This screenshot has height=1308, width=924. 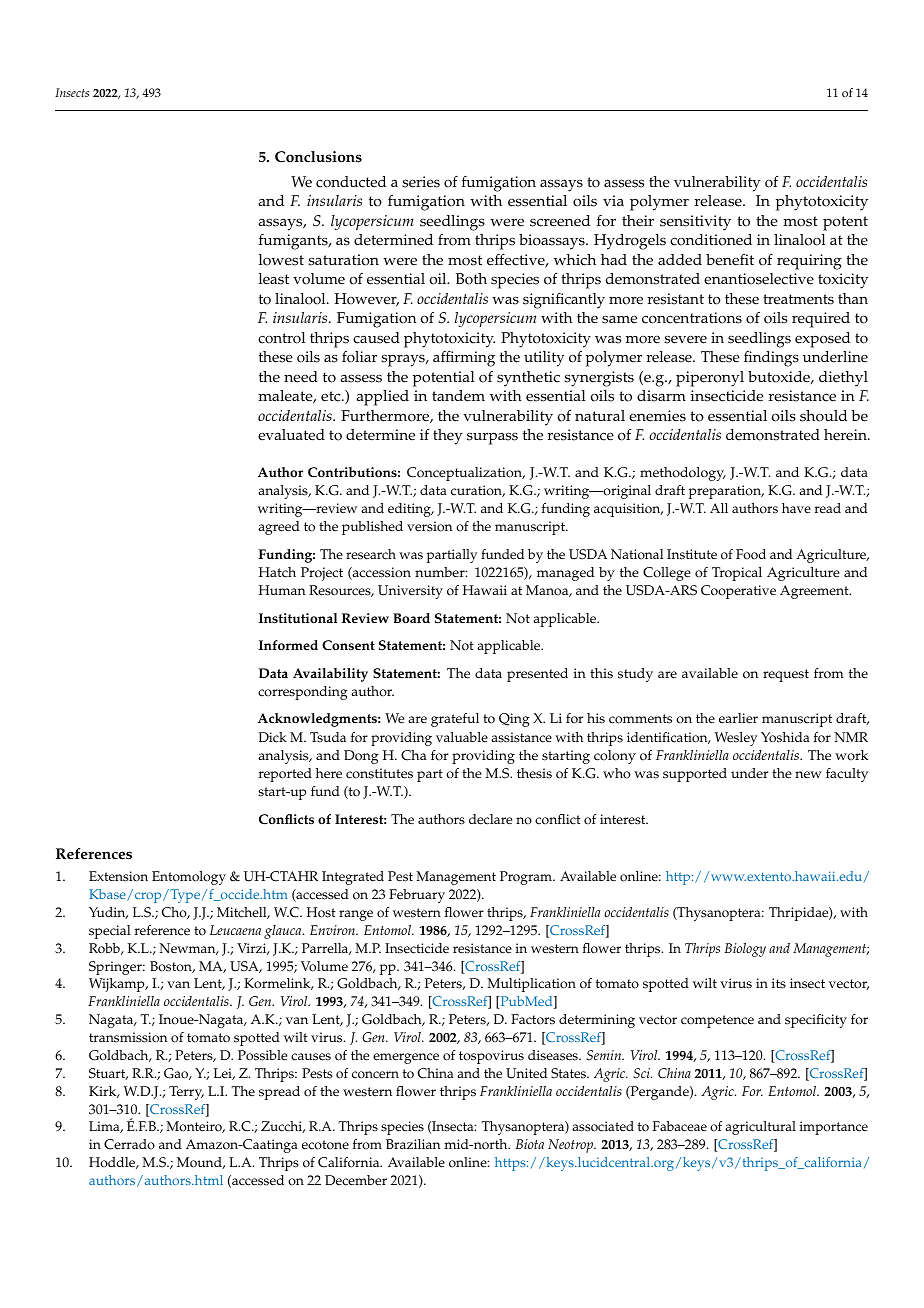 I want to click on series, so click(x=421, y=182).
